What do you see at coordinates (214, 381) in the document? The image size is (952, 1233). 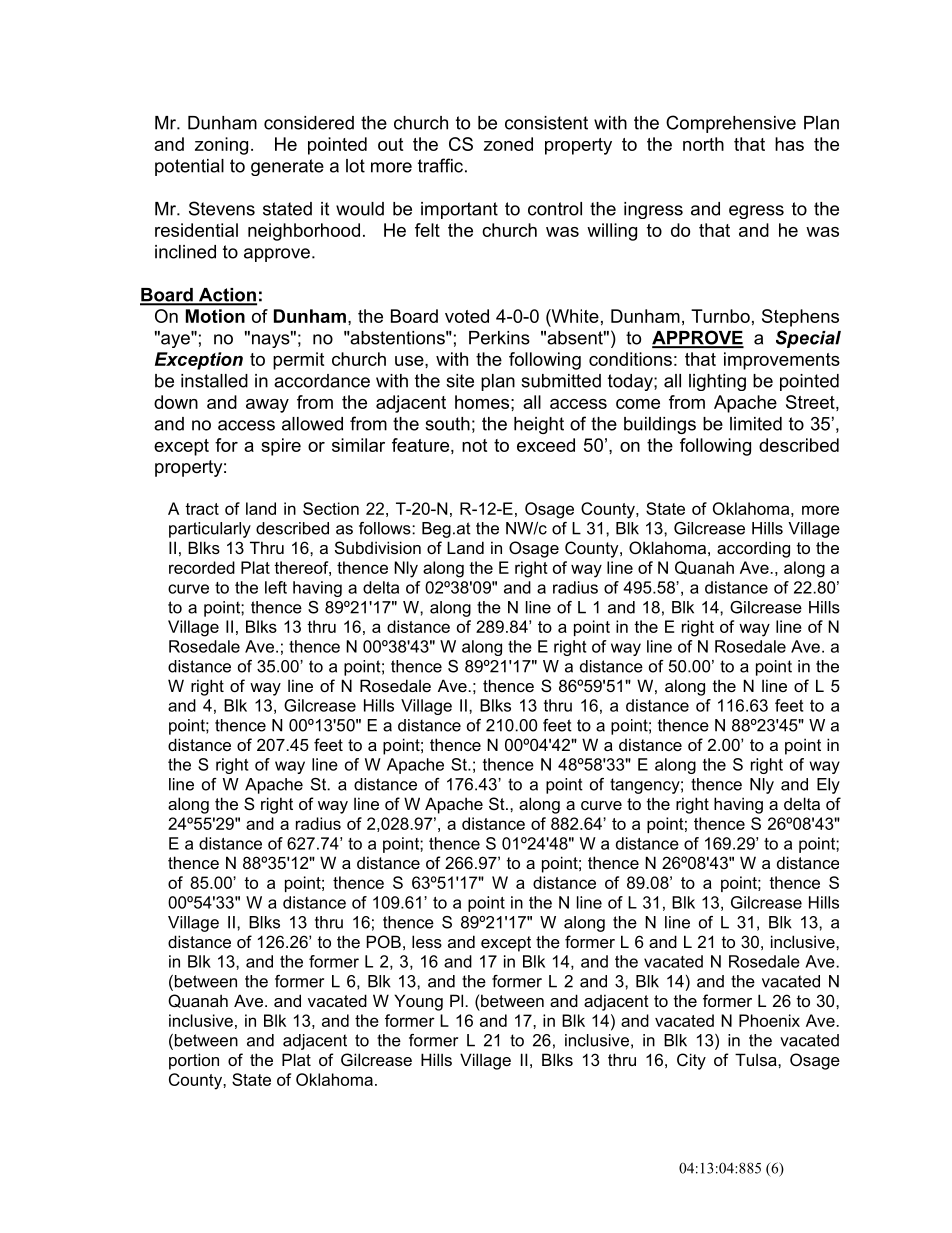 I see `installed` at bounding box center [214, 381].
